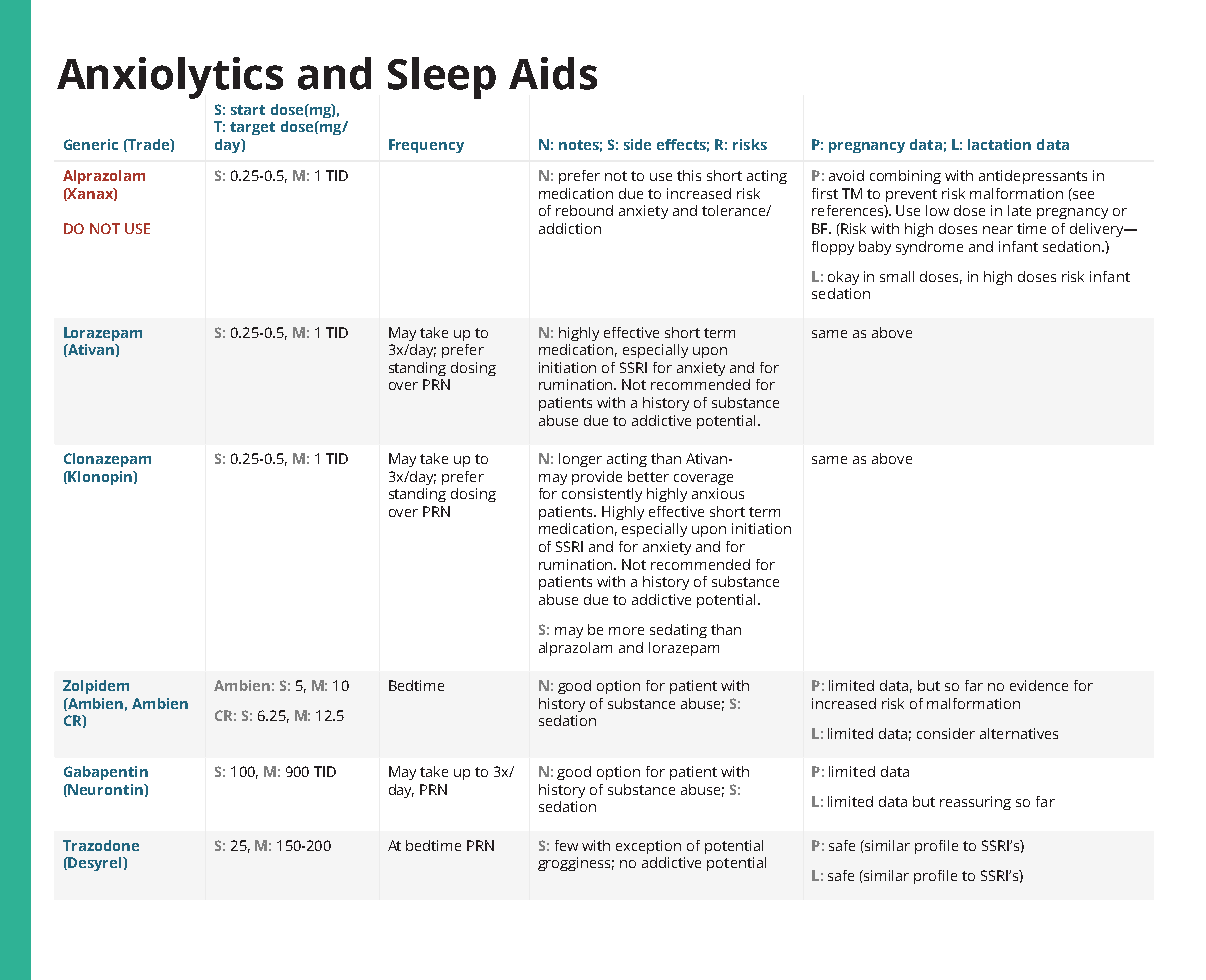 The height and width of the screenshot is (980, 1206). I want to click on consistently, so click(602, 495).
